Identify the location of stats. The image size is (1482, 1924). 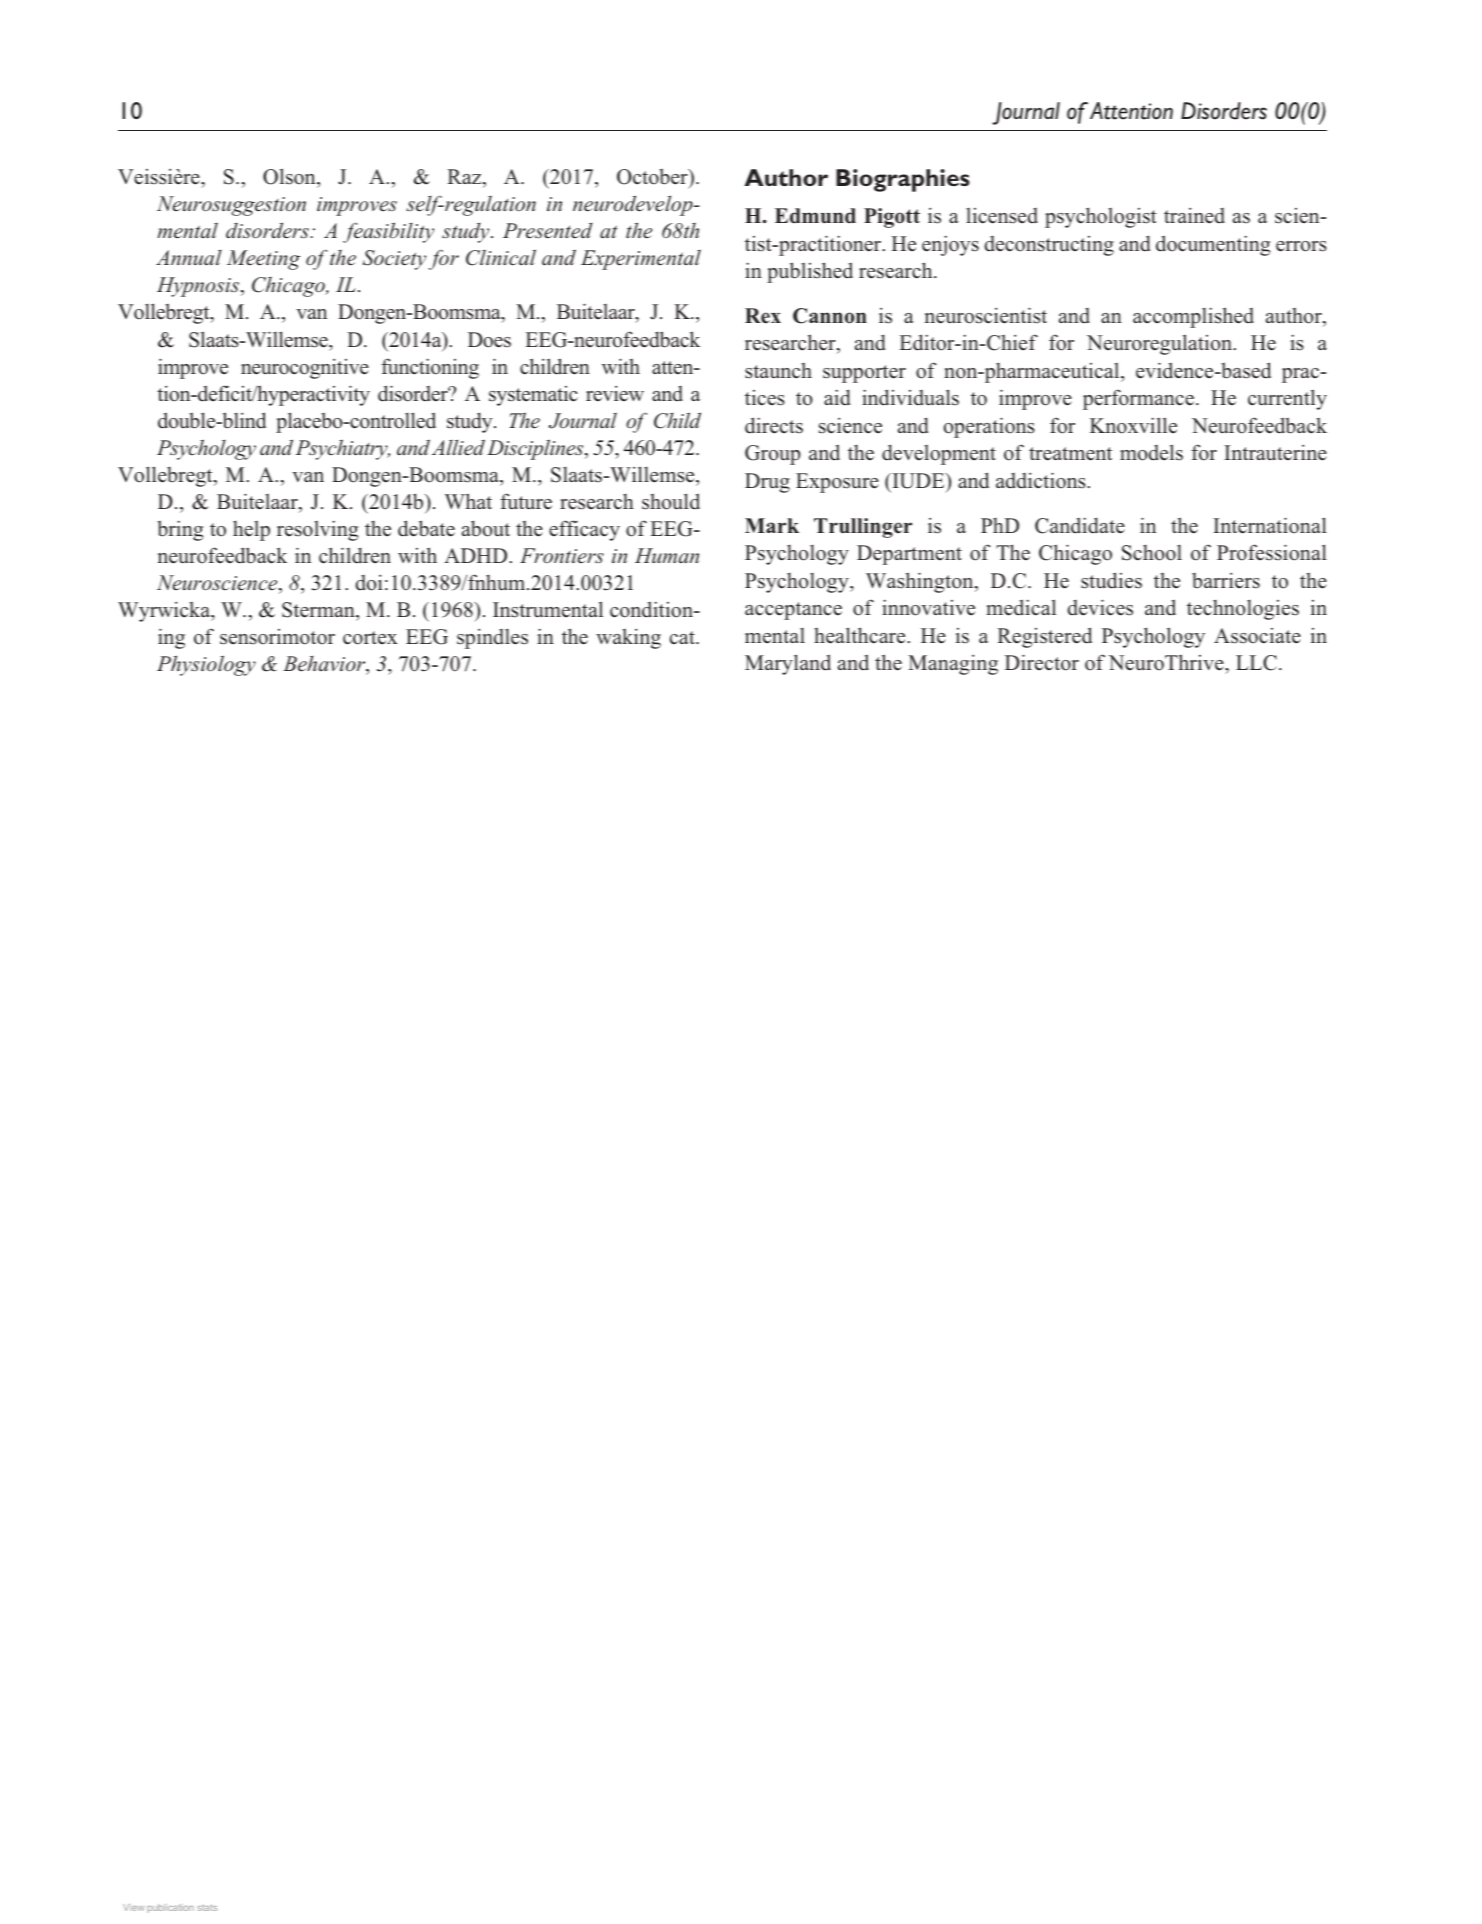
(207, 1907).
